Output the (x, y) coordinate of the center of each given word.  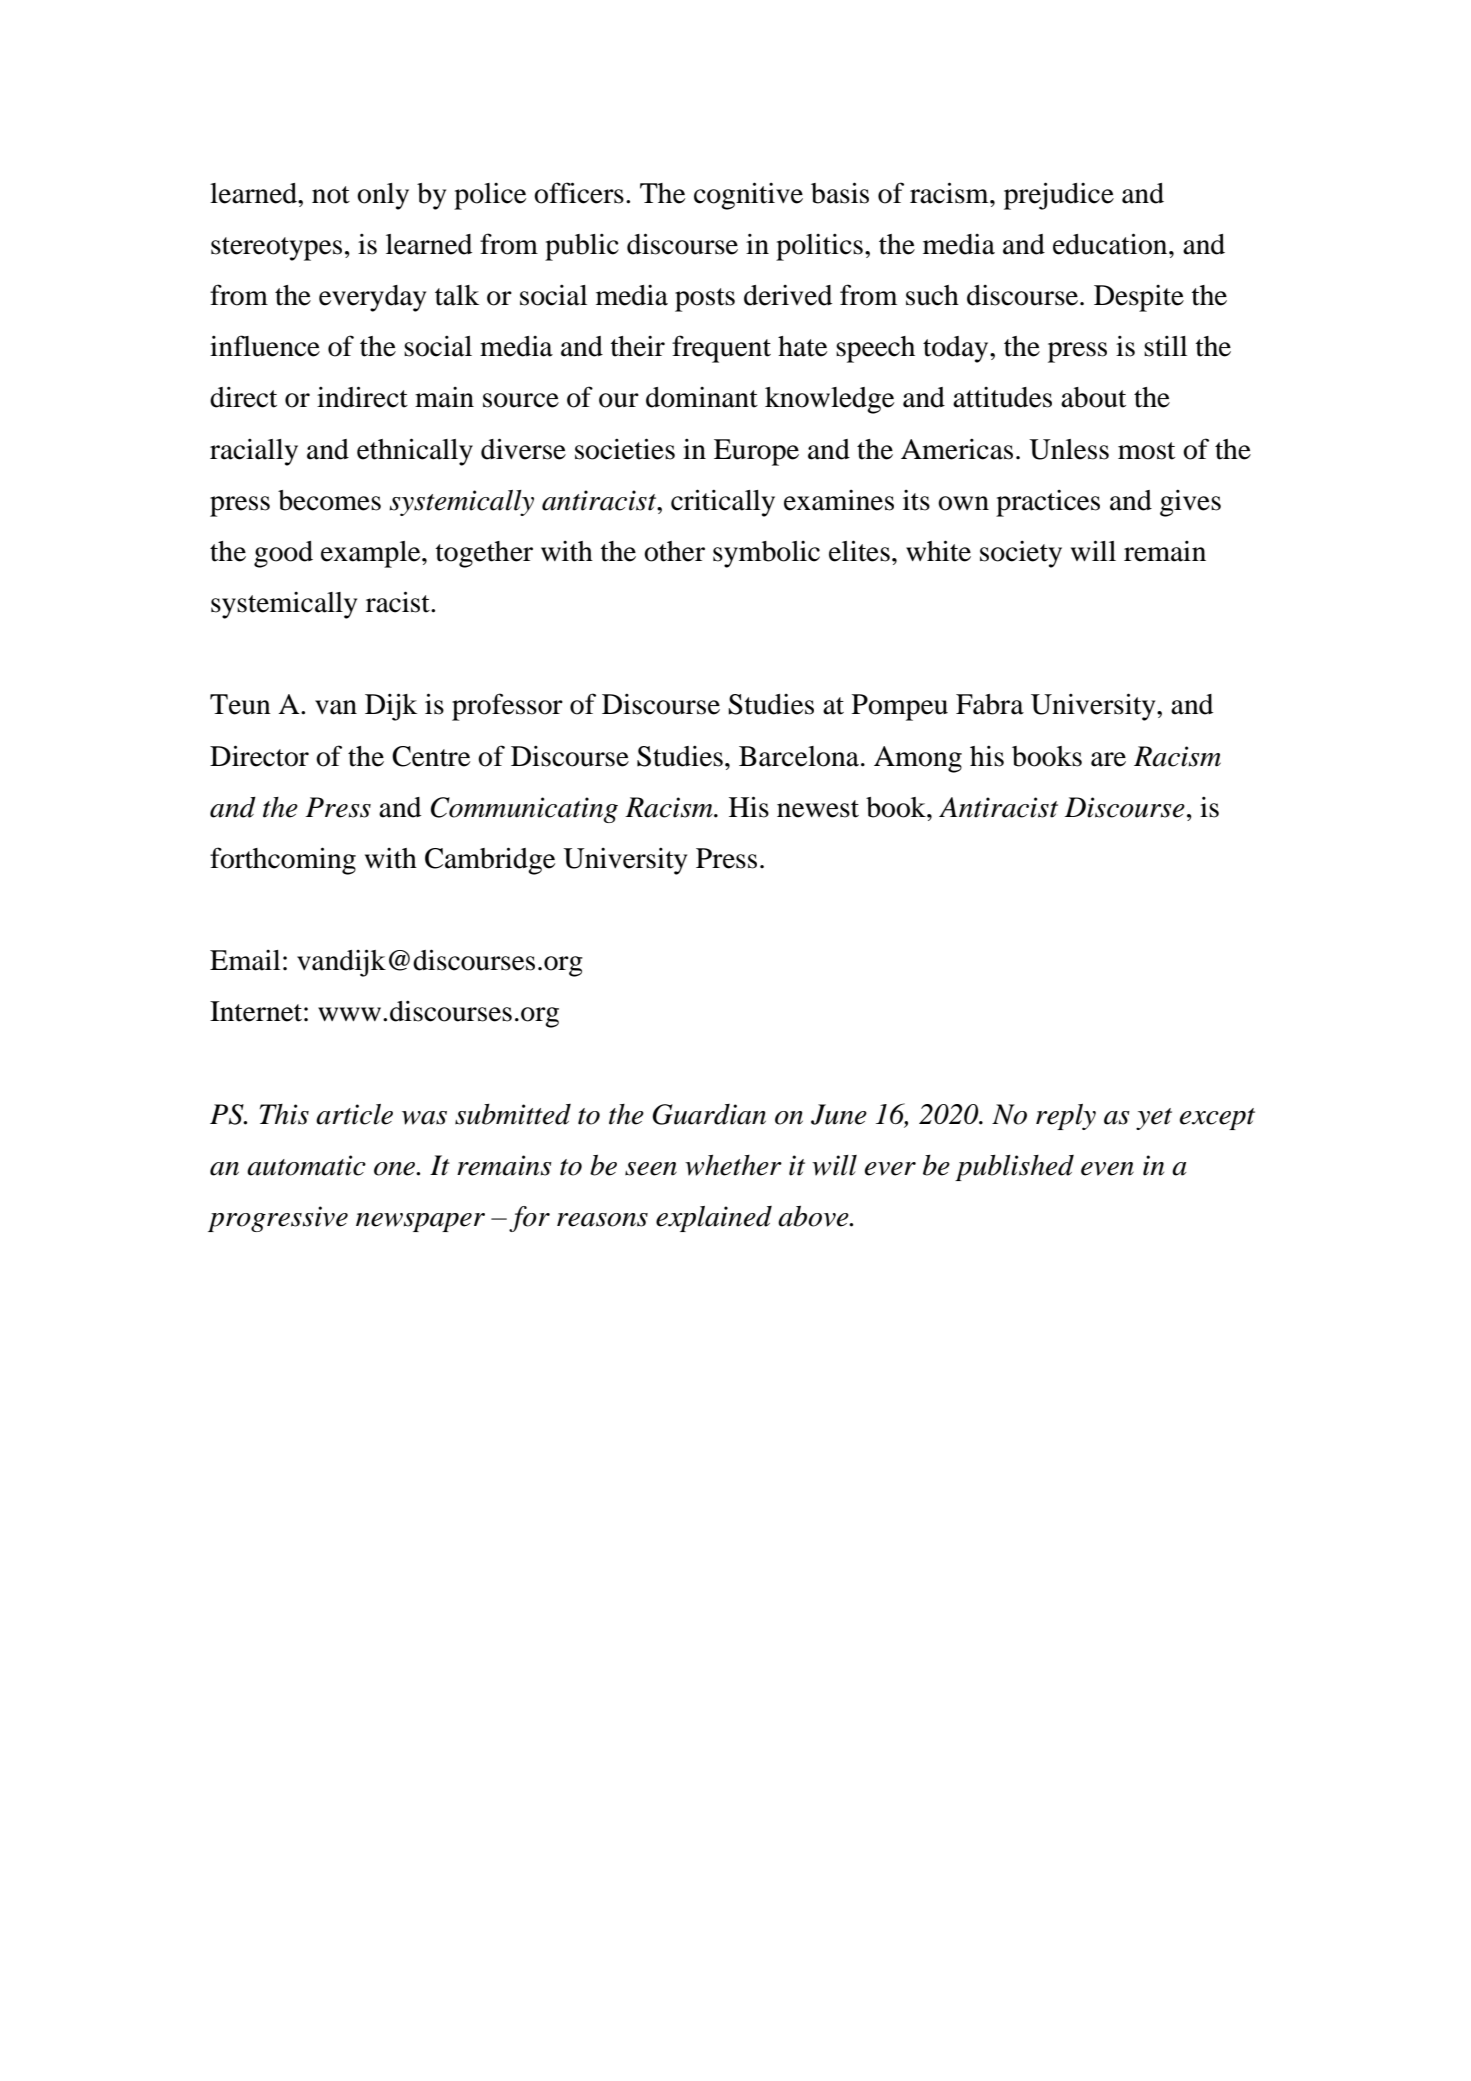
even (1107, 1169)
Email (245, 960)
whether (733, 1165)
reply (1066, 1117)
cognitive (748, 196)
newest (818, 809)
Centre (431, 756)
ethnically (415, 452)
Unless (1069, 449)
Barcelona (800, 756)
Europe (756, 452)
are (1108, 759)
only (383, 196)
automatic (306, 1165)
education (1111, 244)
